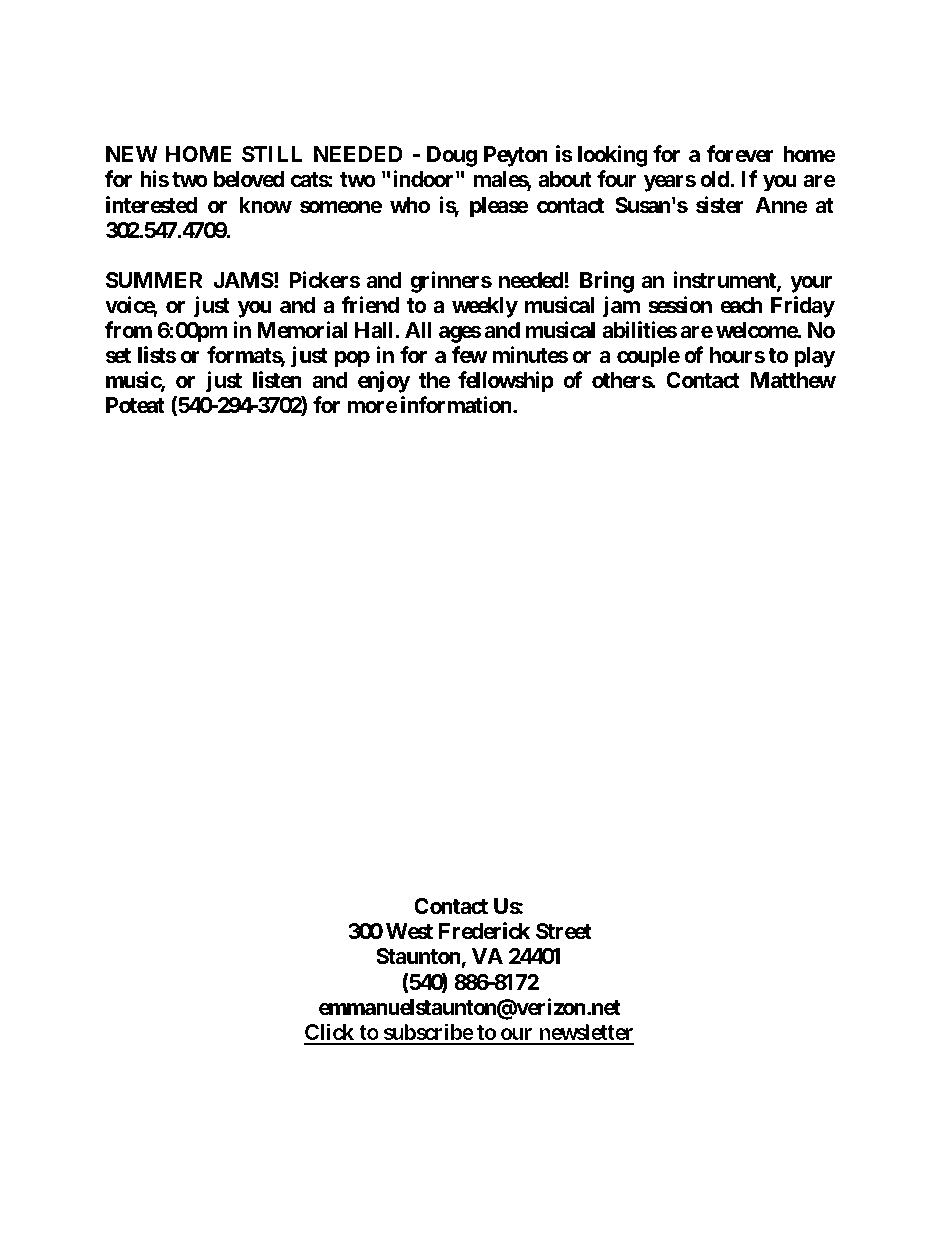 The image size is (952, 1233). What do you see at coordinates (793, 380) in the page?
I see `Matthew` at bounding box center [793, 380].
